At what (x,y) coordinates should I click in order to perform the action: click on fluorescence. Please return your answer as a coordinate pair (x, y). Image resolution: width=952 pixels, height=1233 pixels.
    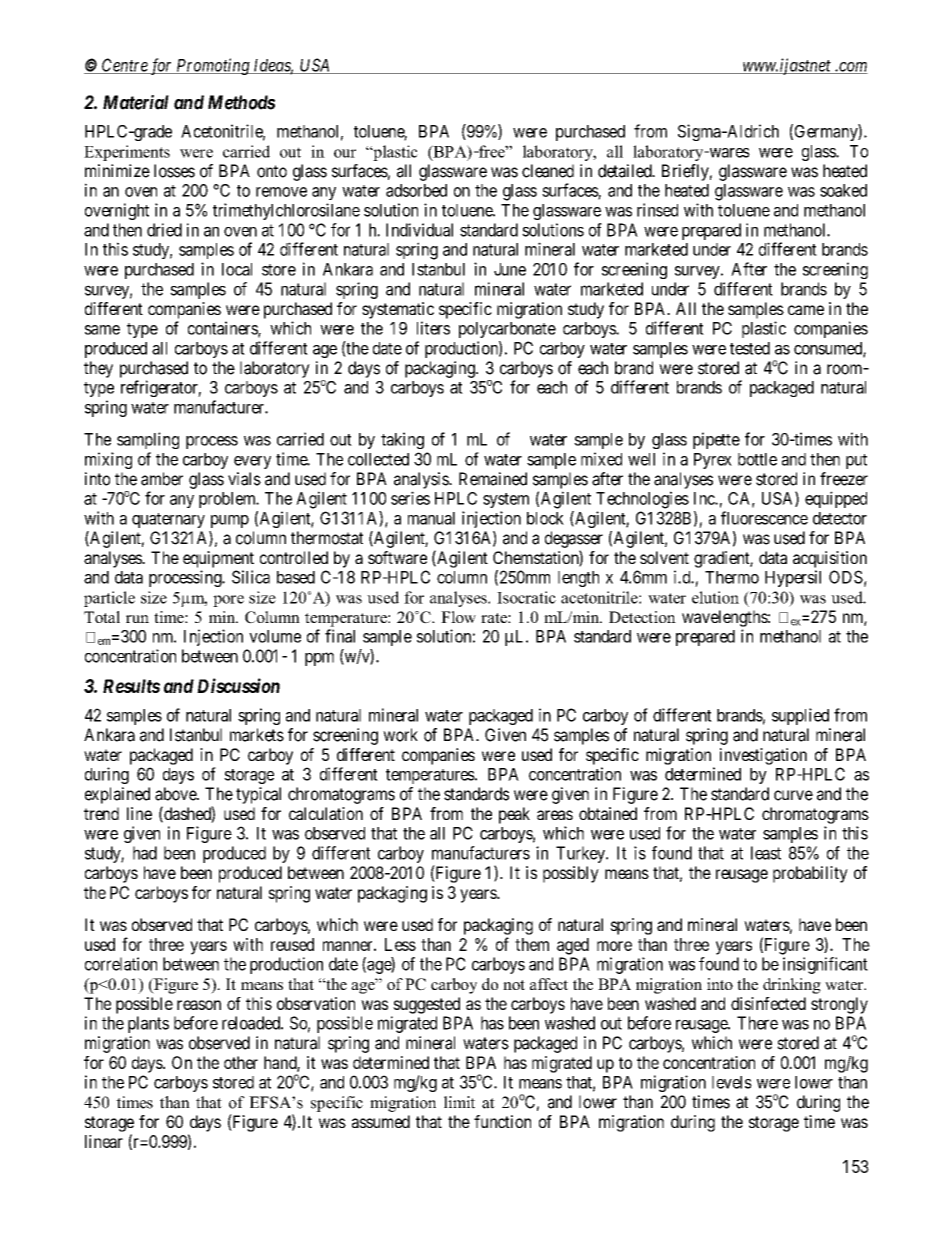
    Looking at the image, I should click on (764, 518).
